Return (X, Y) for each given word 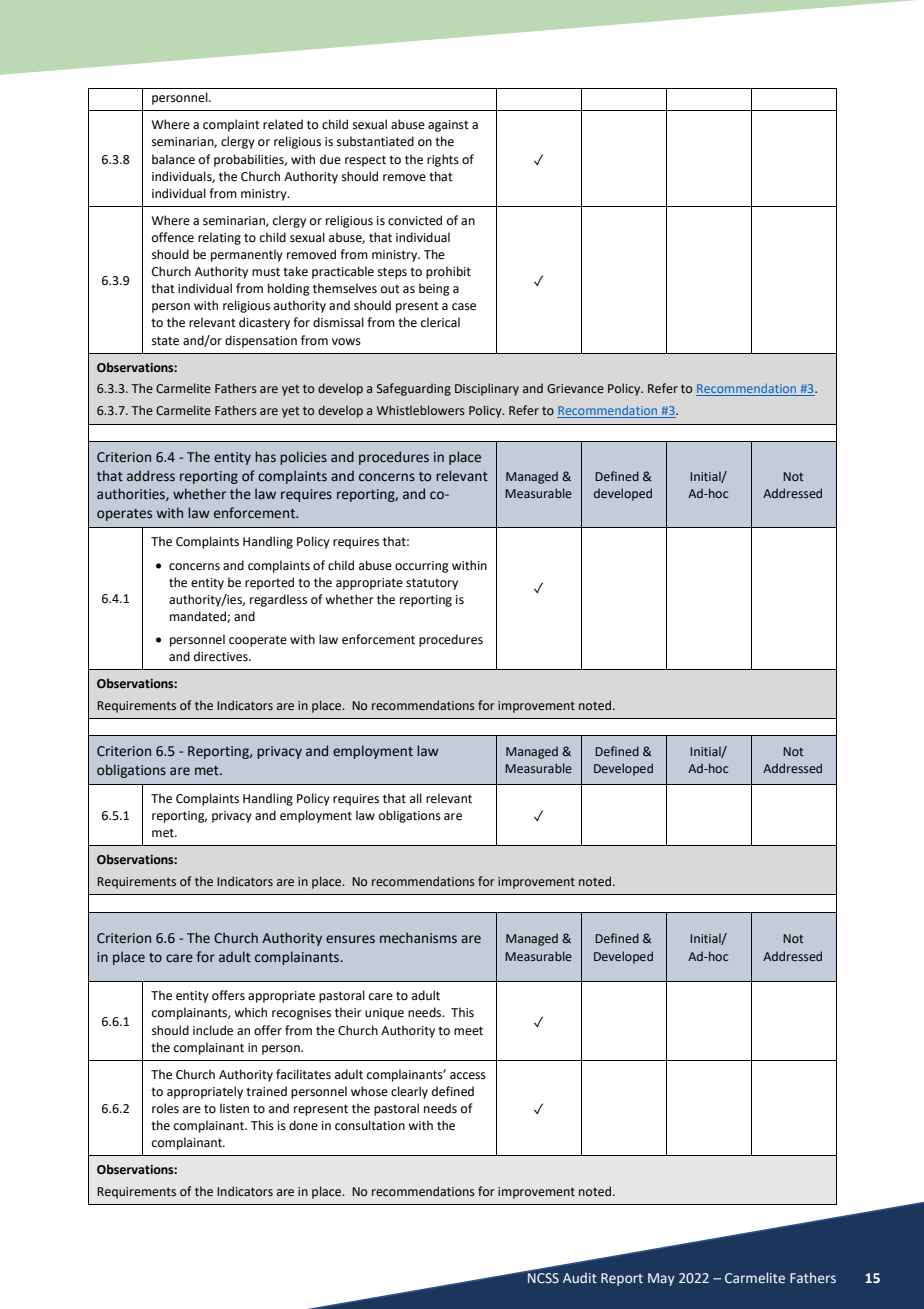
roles (165, 1108)
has (265, 456)
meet (468, 1031)
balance (173, 159)
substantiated (375, 141)
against (448, 126)
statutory (432, 584)
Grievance (575, 388)
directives (222, 656)
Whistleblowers (421, 410)
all (416, 798)
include (213, 1030)
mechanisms (418, 938)
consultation (370, 1125)
